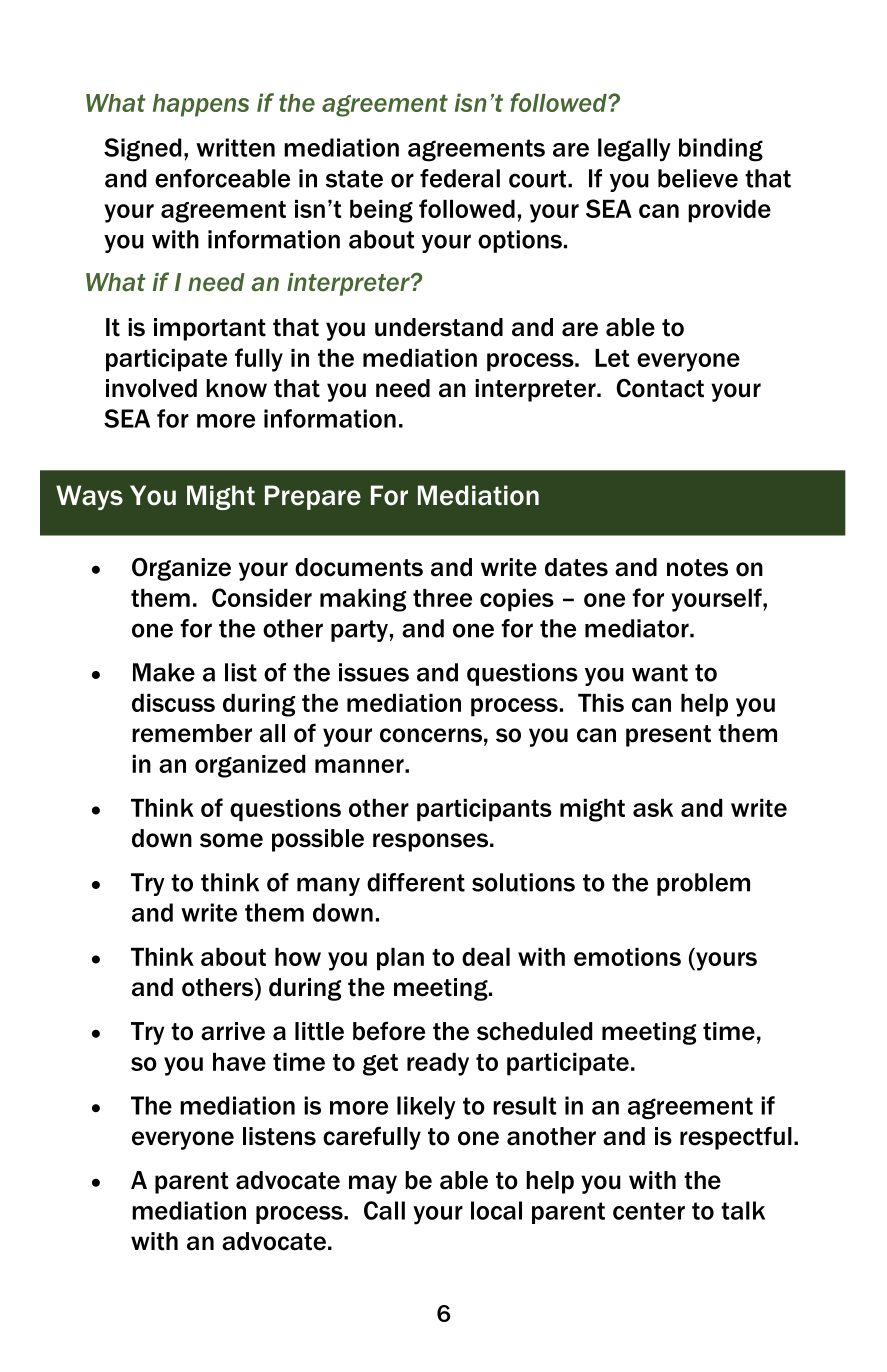 The width and height of the screenshot is (887, 1372). I want to click on Contact, so click(660, 388).
